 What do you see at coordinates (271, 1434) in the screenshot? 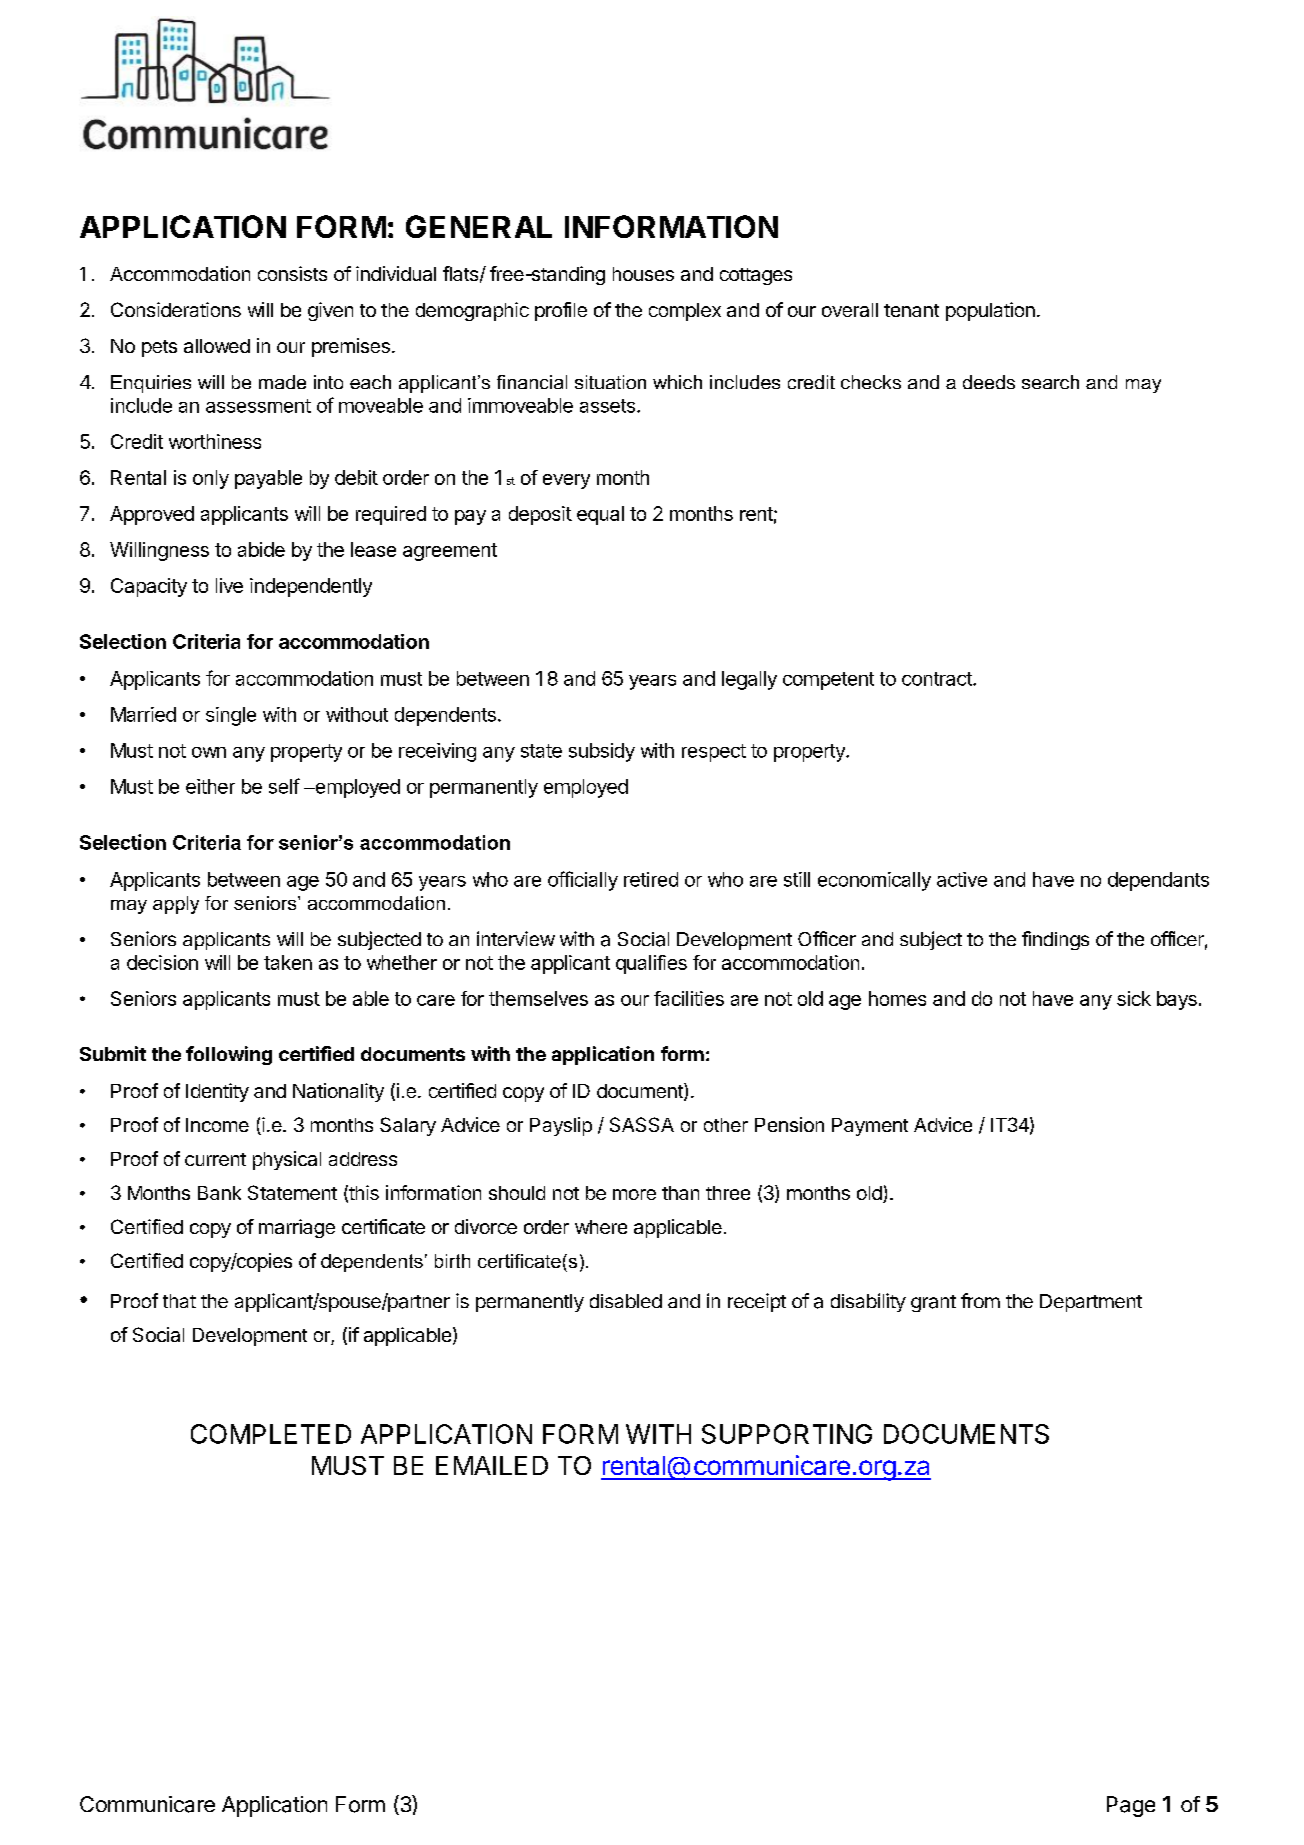
I see `COMPLETED` at bounding box center [271, 1434].
